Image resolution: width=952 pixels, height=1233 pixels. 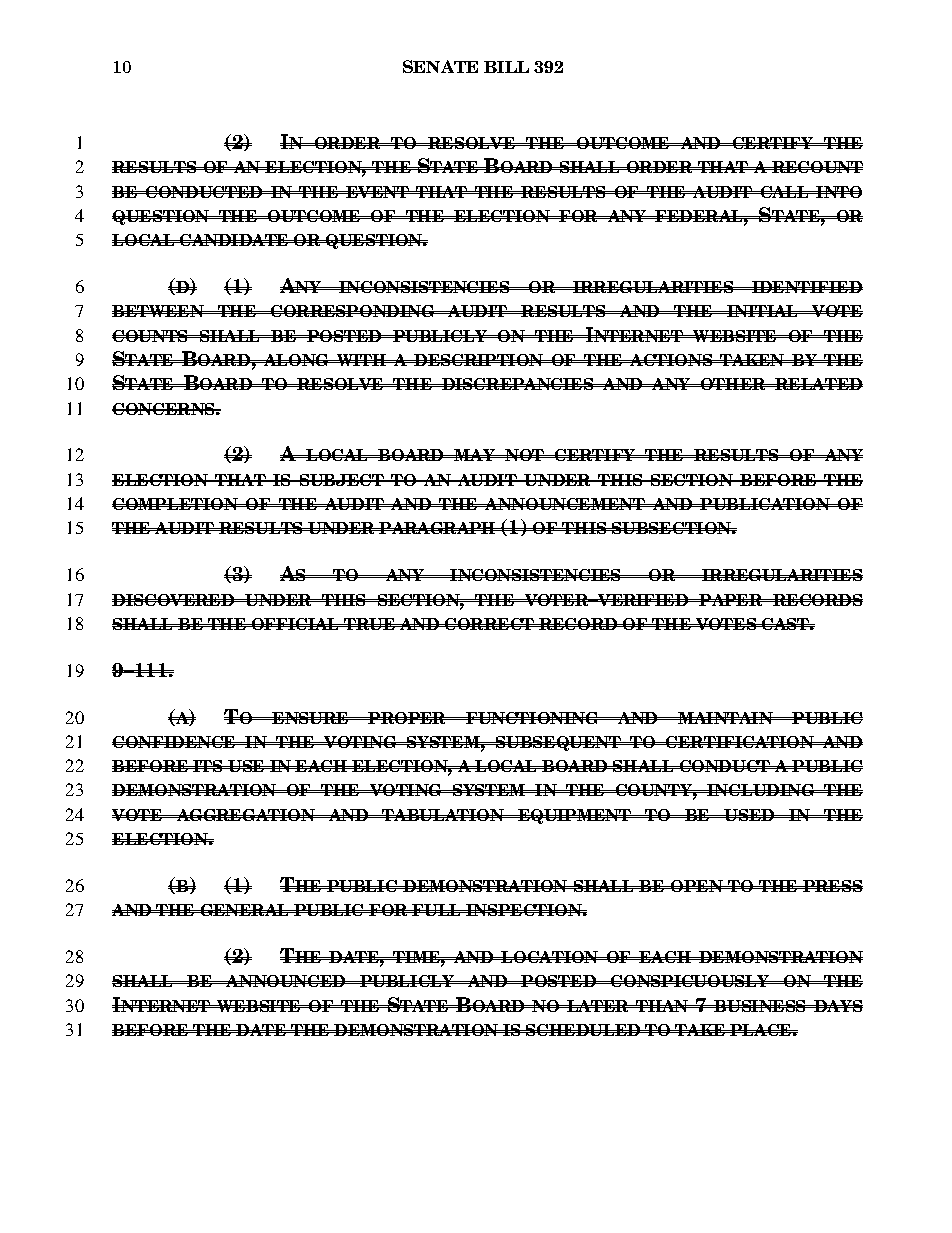 I want to click on ANNOUNCED, so click(x=286, y=981).
